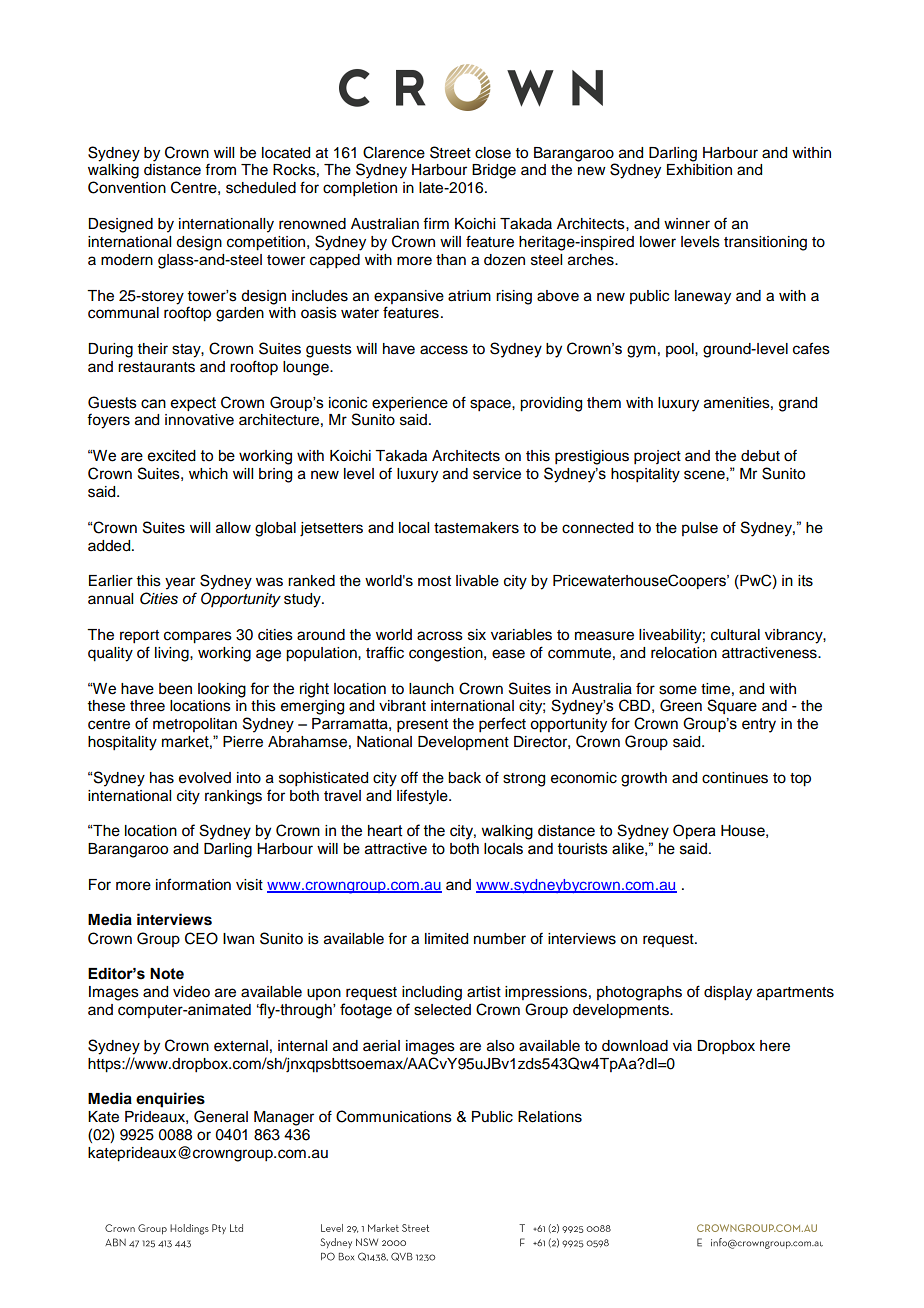  What do you see at coordinates (220, 169) in the screenshot?
I see `from` at bounding box center [220, 169].
